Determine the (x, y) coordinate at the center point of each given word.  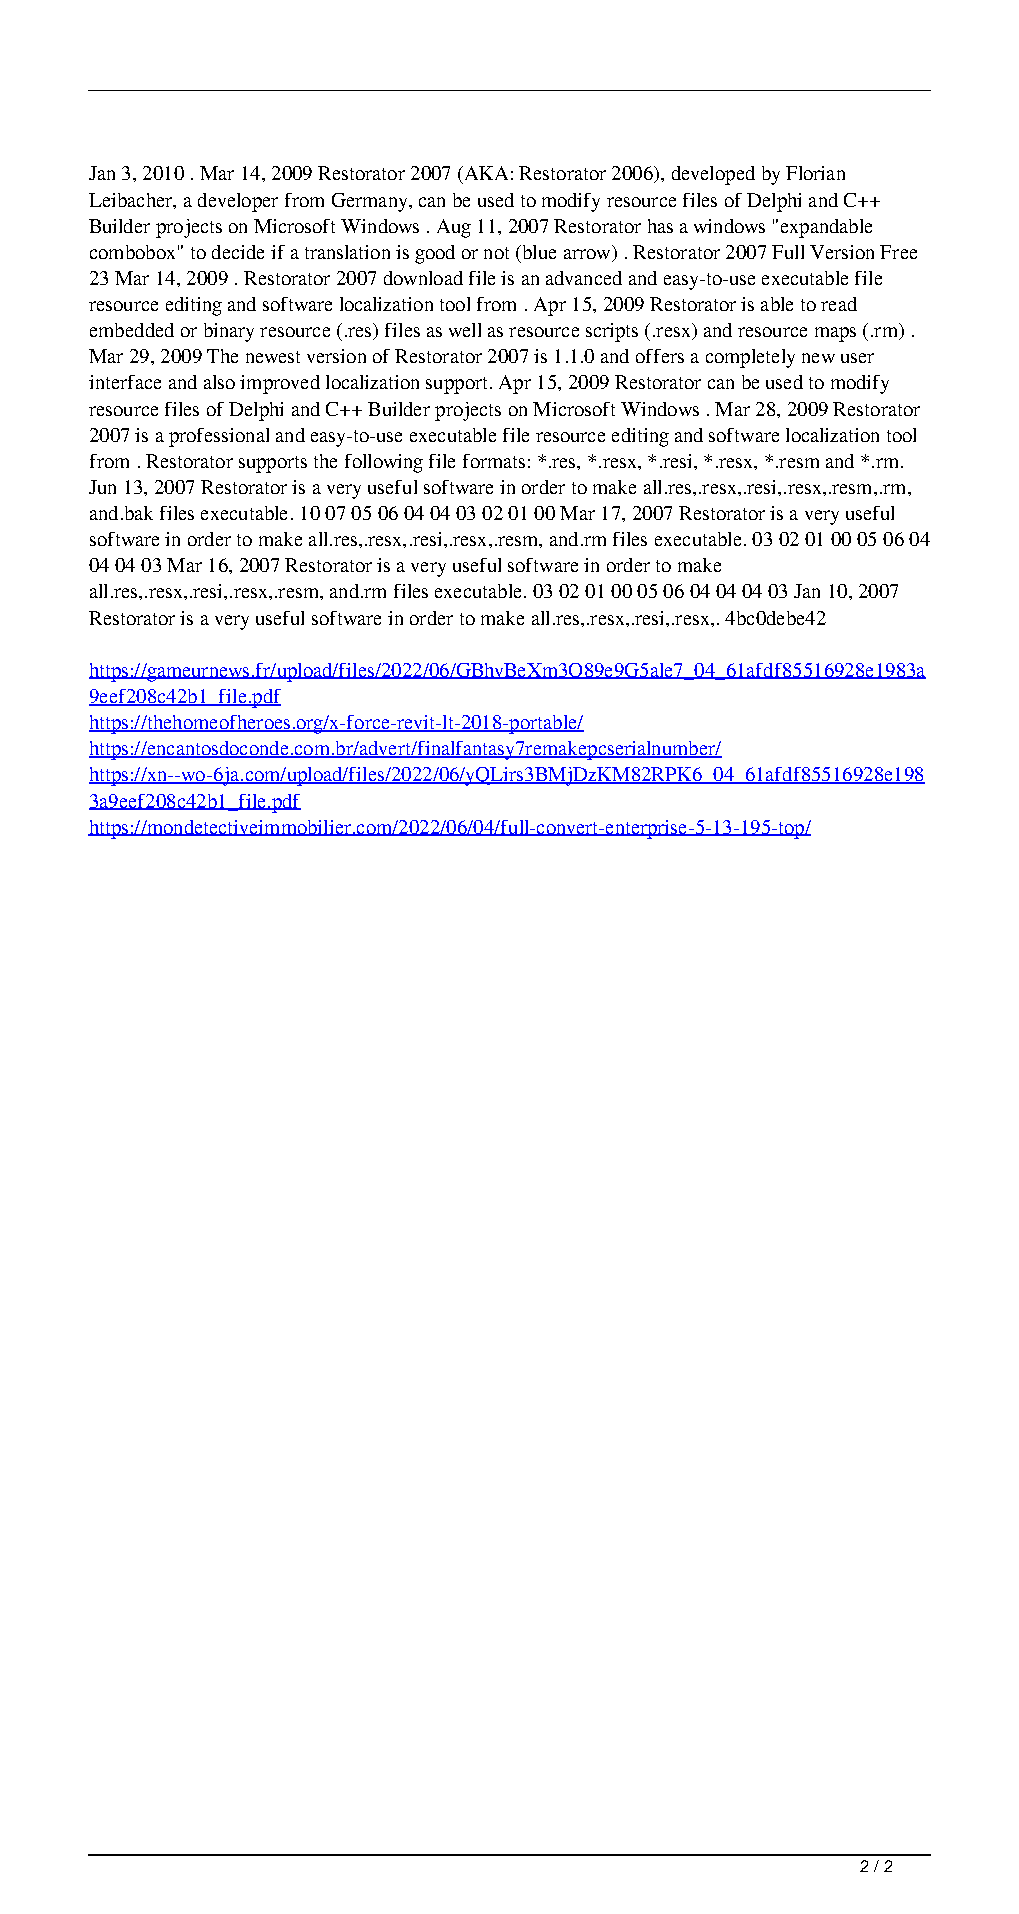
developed (713, 175)
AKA (485, 173)
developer (238, 202)
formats (494, 461)
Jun (102, 487)
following (384, 463)
